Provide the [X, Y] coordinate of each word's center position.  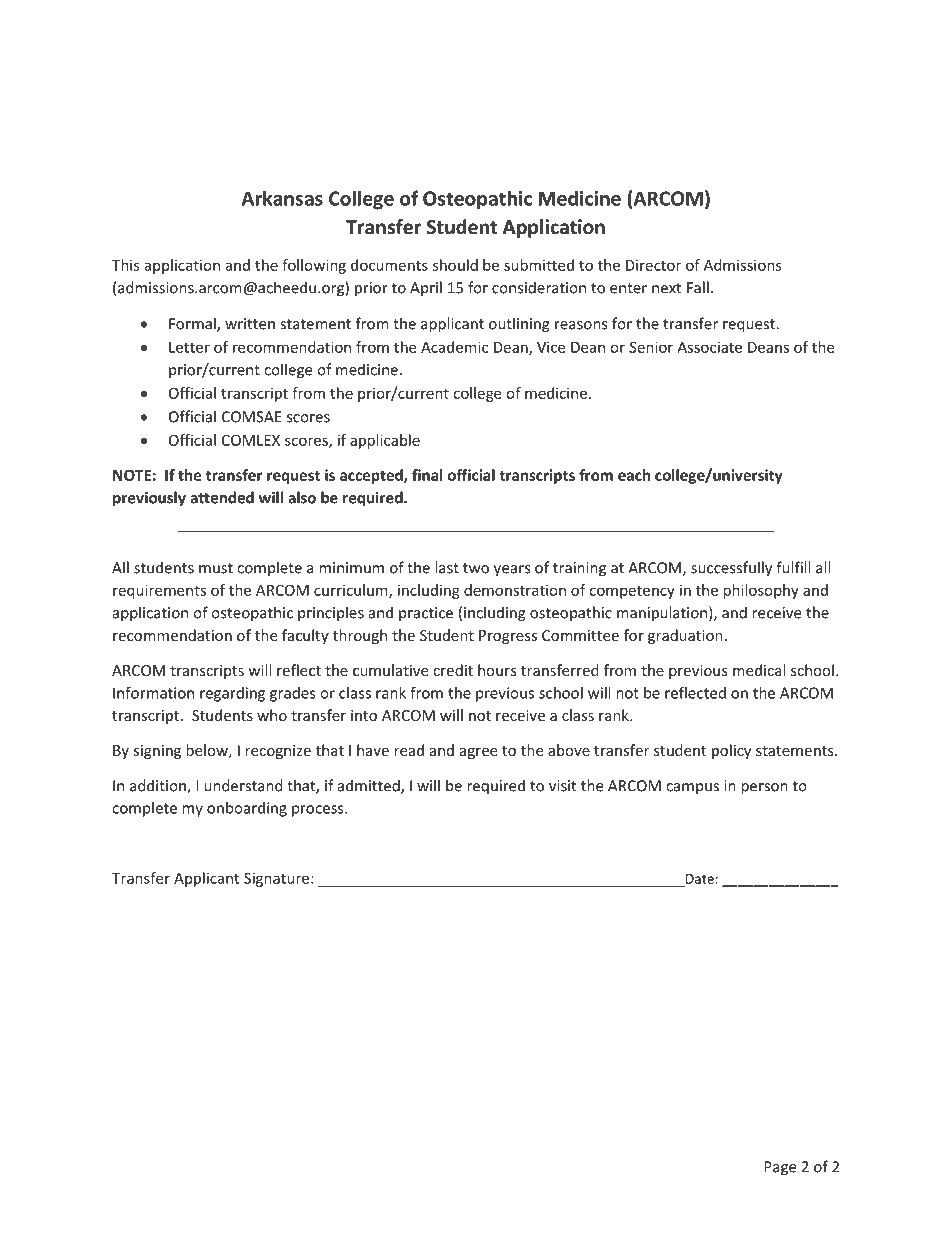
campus [692, 789]
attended [222, 497]
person [764, 789]
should [455, 265]
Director [653, 265]
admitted [370, 786]
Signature [276, 879]
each [634, 475]
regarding [232, 694]
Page [780, 1168]
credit [453, 670]
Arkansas [282, 198]
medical [759, 670]
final [427, 475]
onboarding [247, 809]
